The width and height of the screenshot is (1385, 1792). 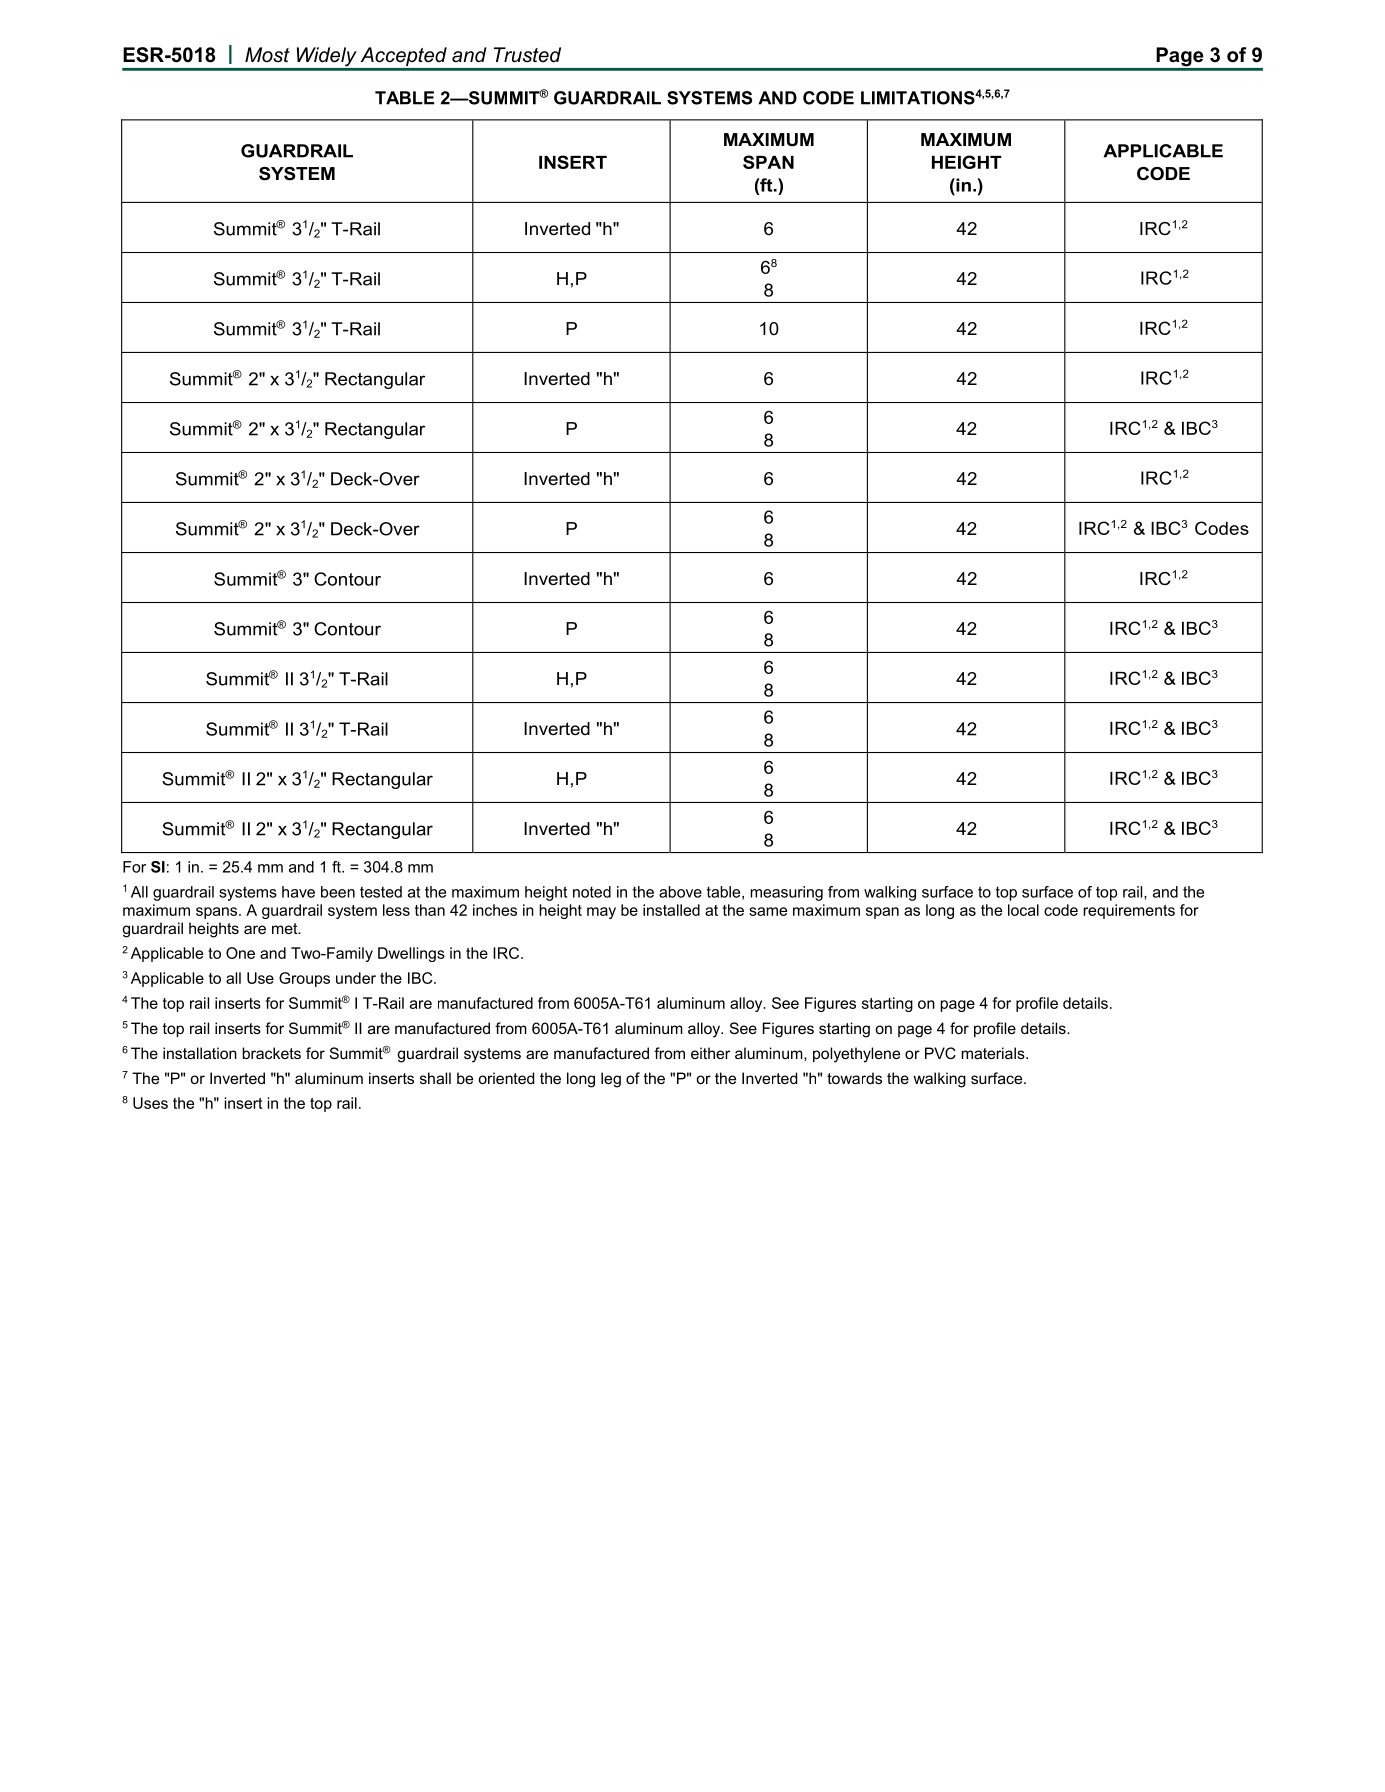 What do you see at coordinates (298, 892) in the screenshot?
I see `have` at bounding box center [298, 892].
